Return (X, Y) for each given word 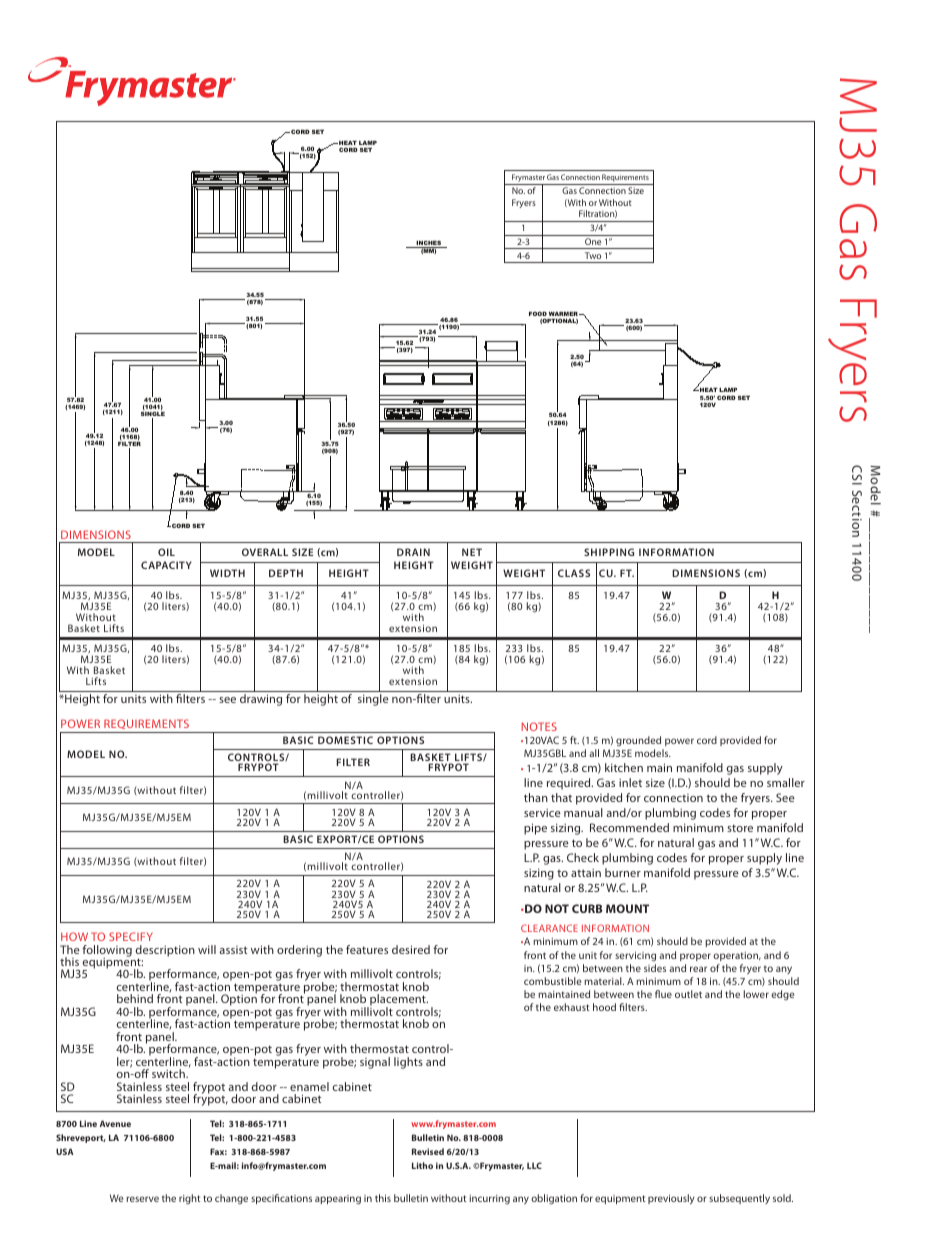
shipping (609, 552)
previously (671, 1199)
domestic (345, 740)
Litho (422, 1165)
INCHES (429, 244)
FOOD (538, 315)
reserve (142, 1199)
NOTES (539, 726)
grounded (640, 743)
